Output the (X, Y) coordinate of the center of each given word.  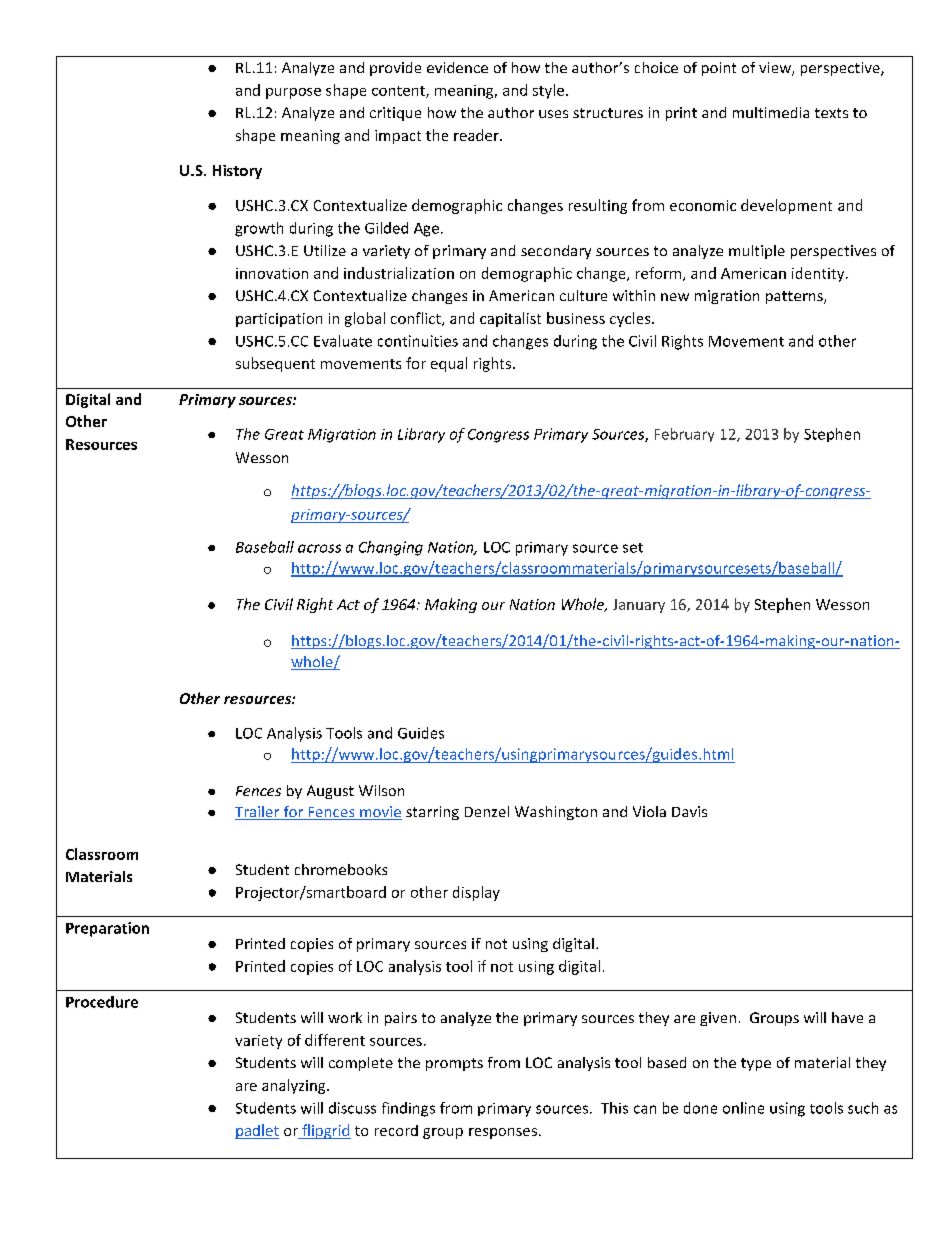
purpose (293, 93)
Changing (391, 548)
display (476, 893)
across (319, 548)
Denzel (487, 811)
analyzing (295, 1086)
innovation (272, 273)
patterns (795, 297)
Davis (689, 811)
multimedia (771, 112)
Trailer (258, 813)
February (684, 435)
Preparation (107, 929)
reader (477, 135)
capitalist (510, 319)
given (718, 1019)
